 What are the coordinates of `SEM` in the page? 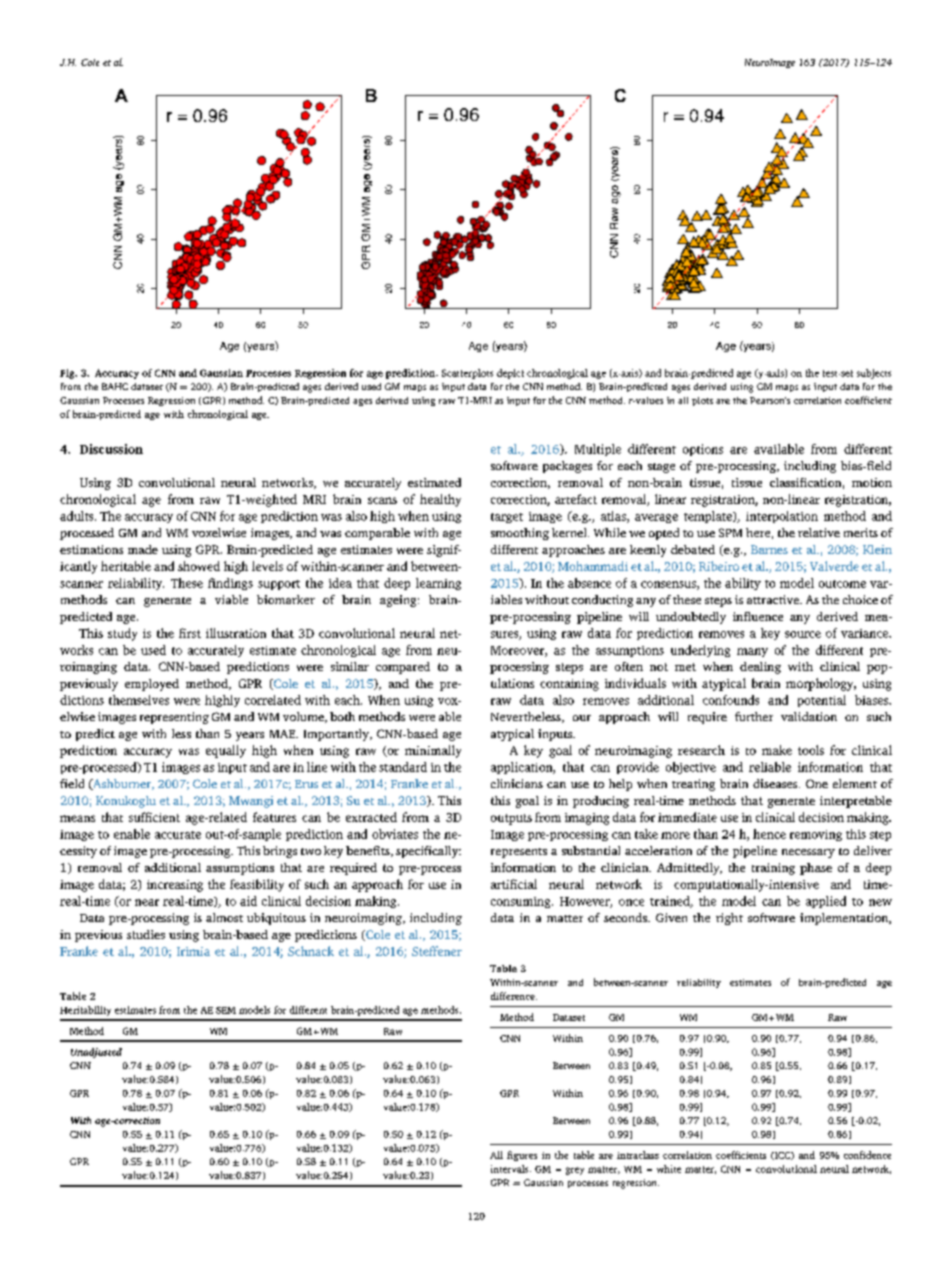 It's located at (226, 1010).
